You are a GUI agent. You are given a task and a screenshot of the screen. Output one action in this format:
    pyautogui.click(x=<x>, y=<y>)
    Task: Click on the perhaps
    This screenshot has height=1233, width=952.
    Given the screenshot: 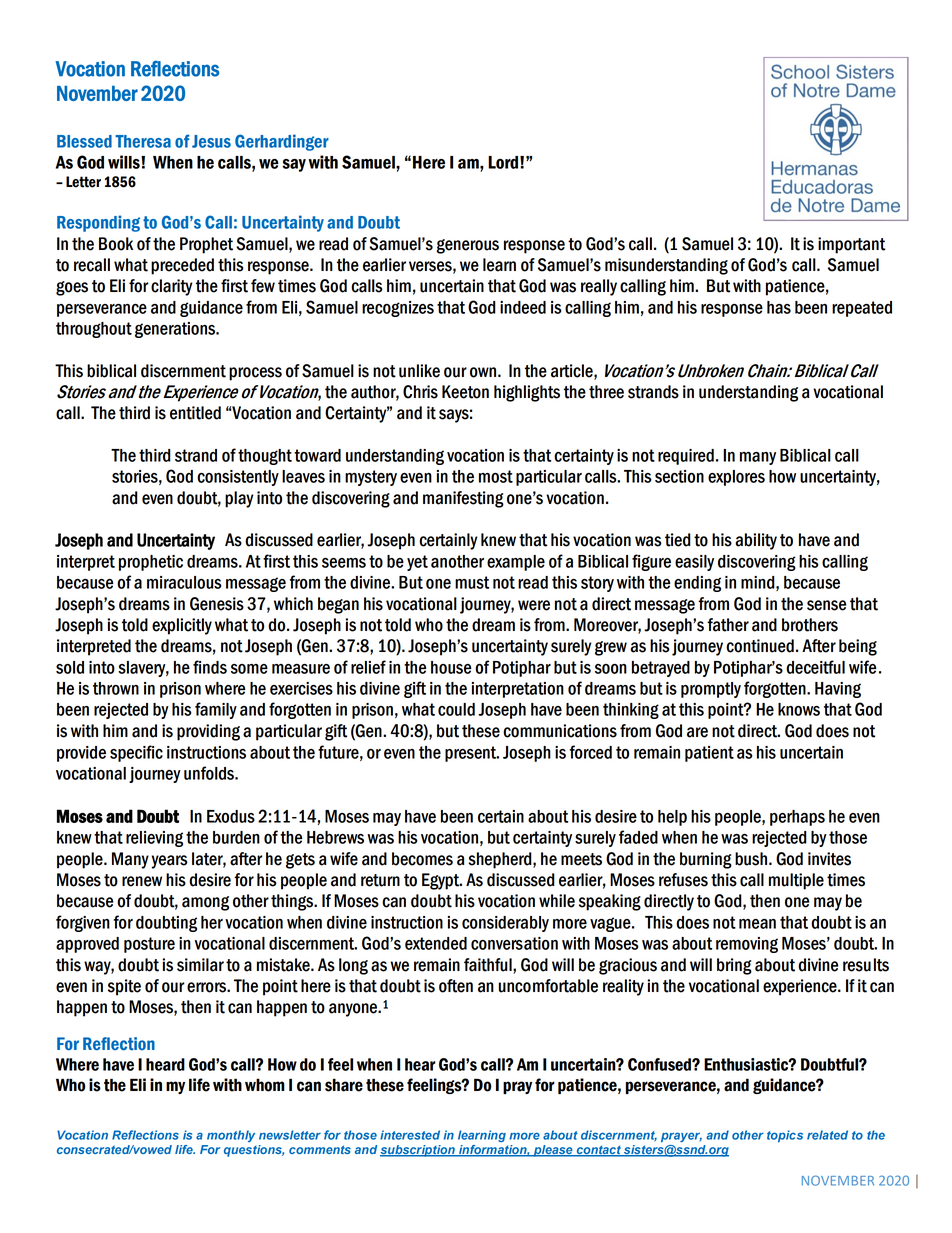 What is the action you would take?
    pyautogui.click(x=797, y=818)
